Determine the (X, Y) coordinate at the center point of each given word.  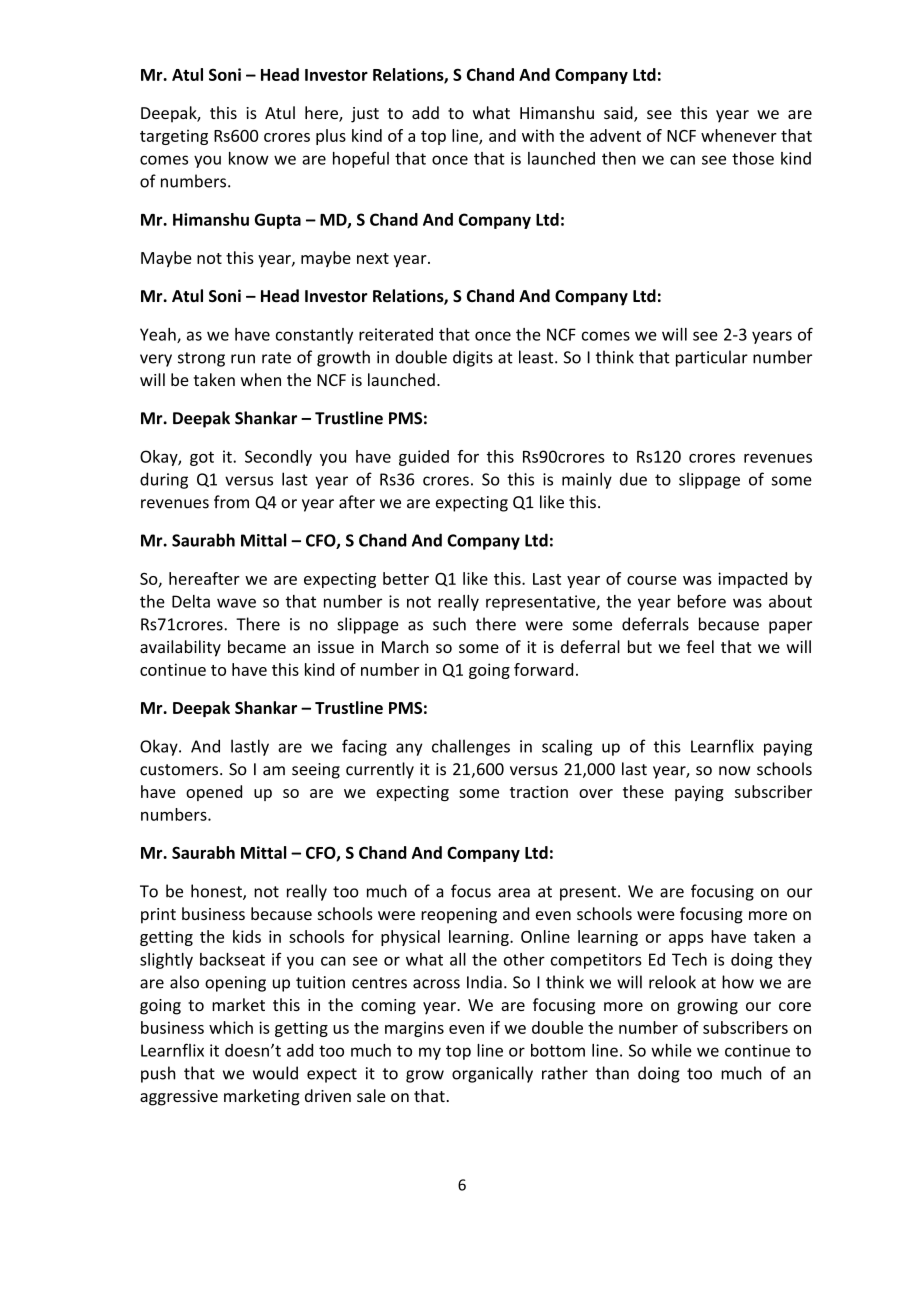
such (449, 624)
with (538, 135)
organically (492, 1074)
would (275, 1073)
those (753, 158)
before (702, 601)
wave (236, 603)
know (249, 158)
